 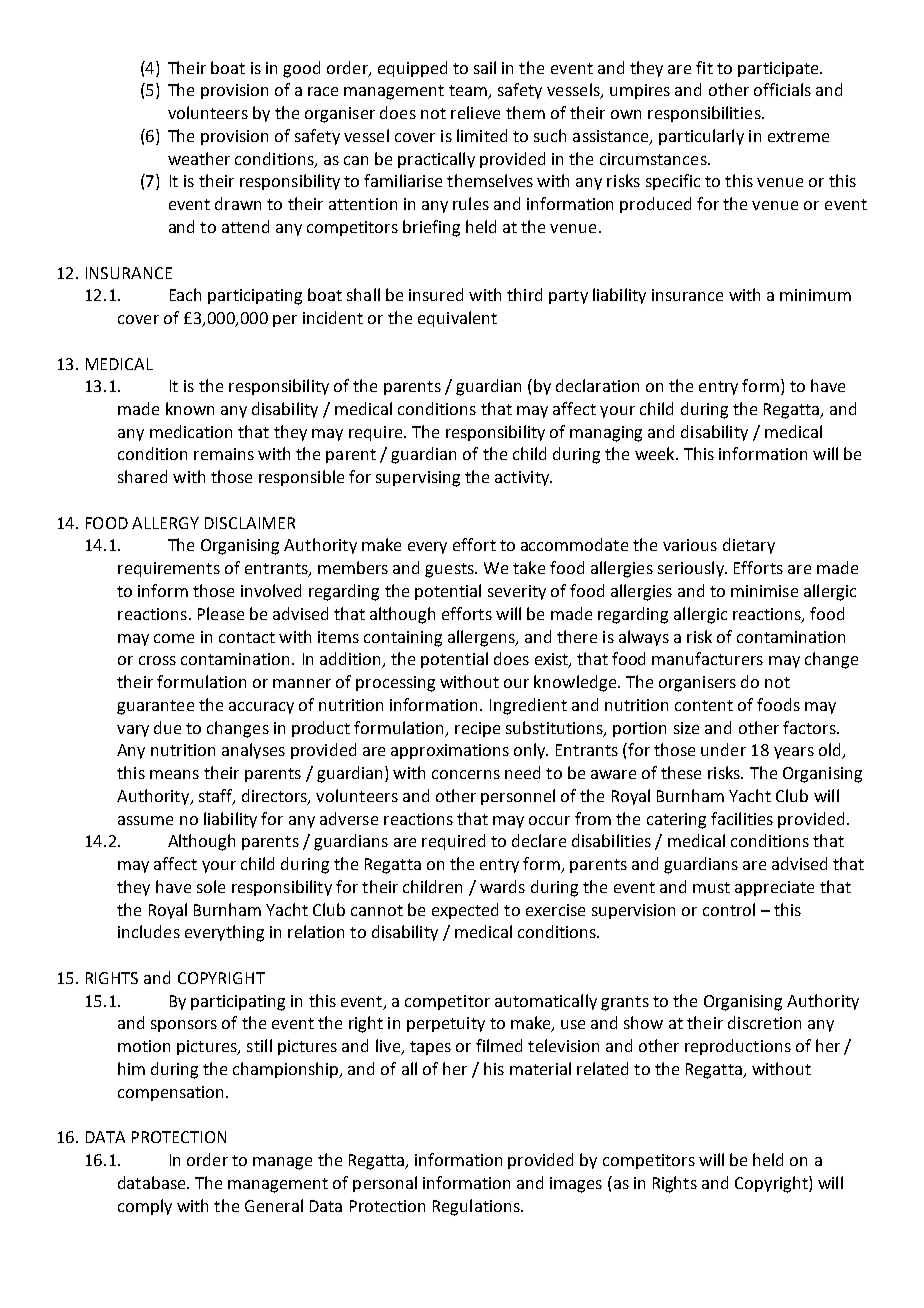 I want to click on officials, so click(x=782, y=89).
